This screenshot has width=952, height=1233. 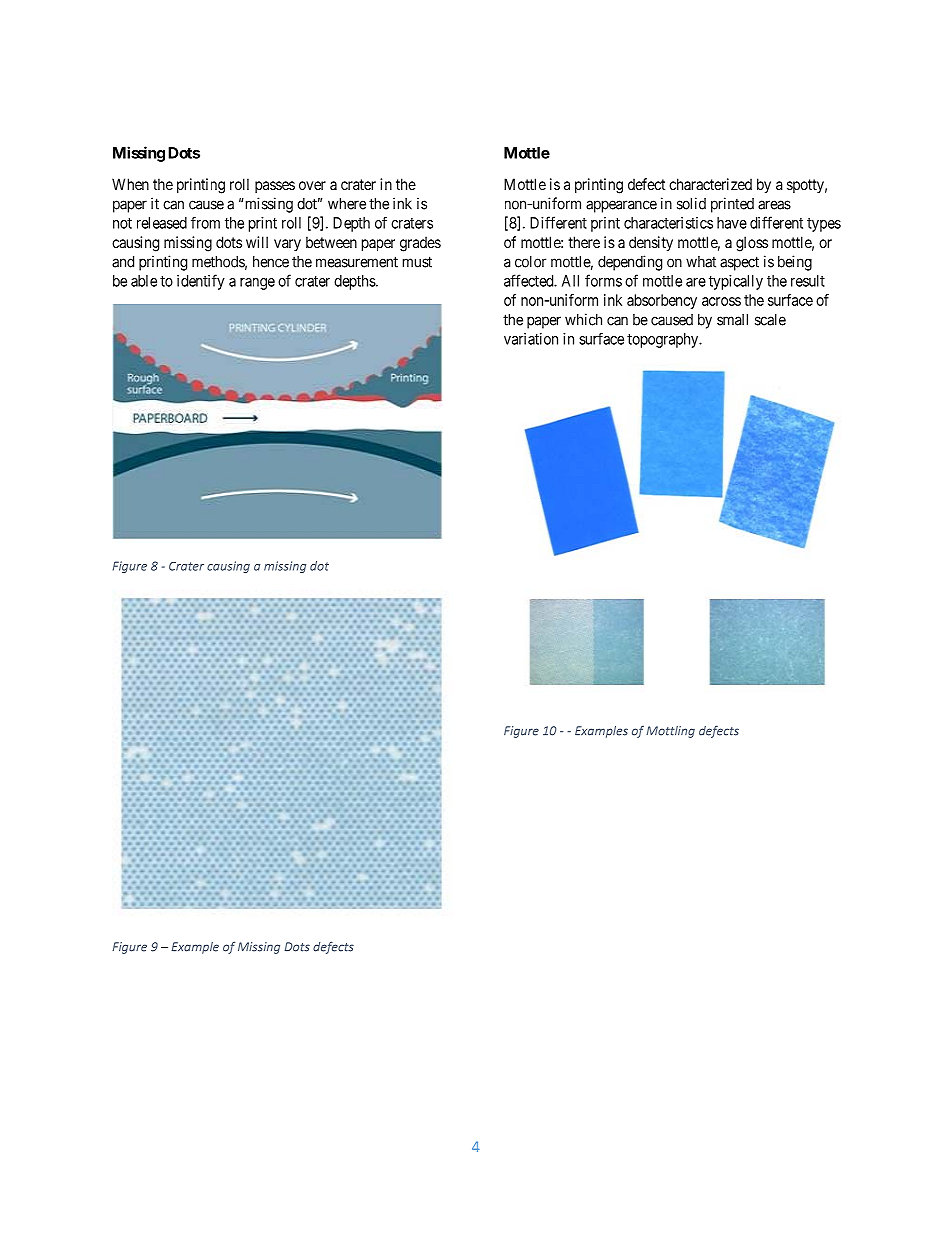 I want to click on typically, so click(x=736, y=282).
